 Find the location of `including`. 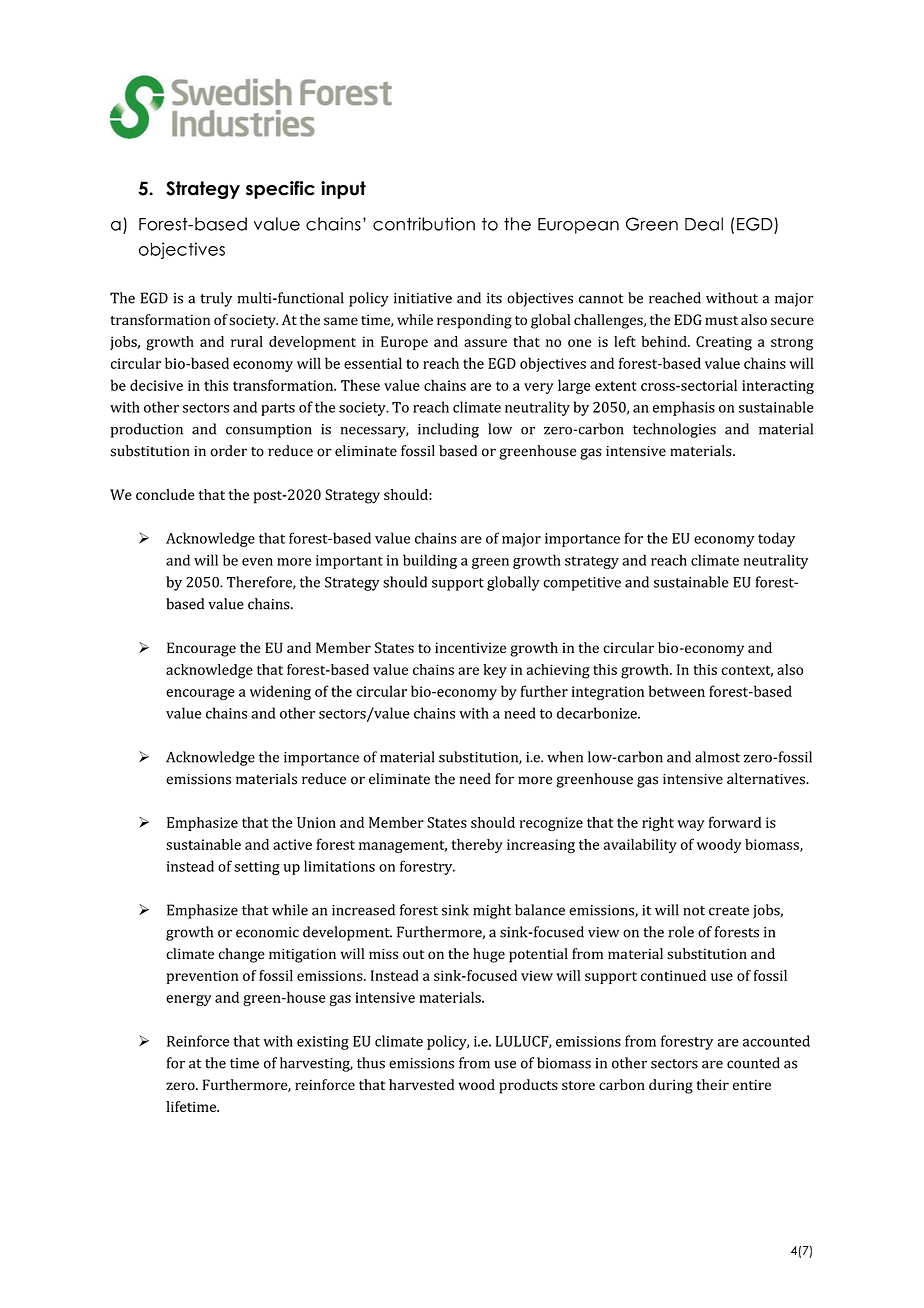

including is located at coordinates (448, 430).
